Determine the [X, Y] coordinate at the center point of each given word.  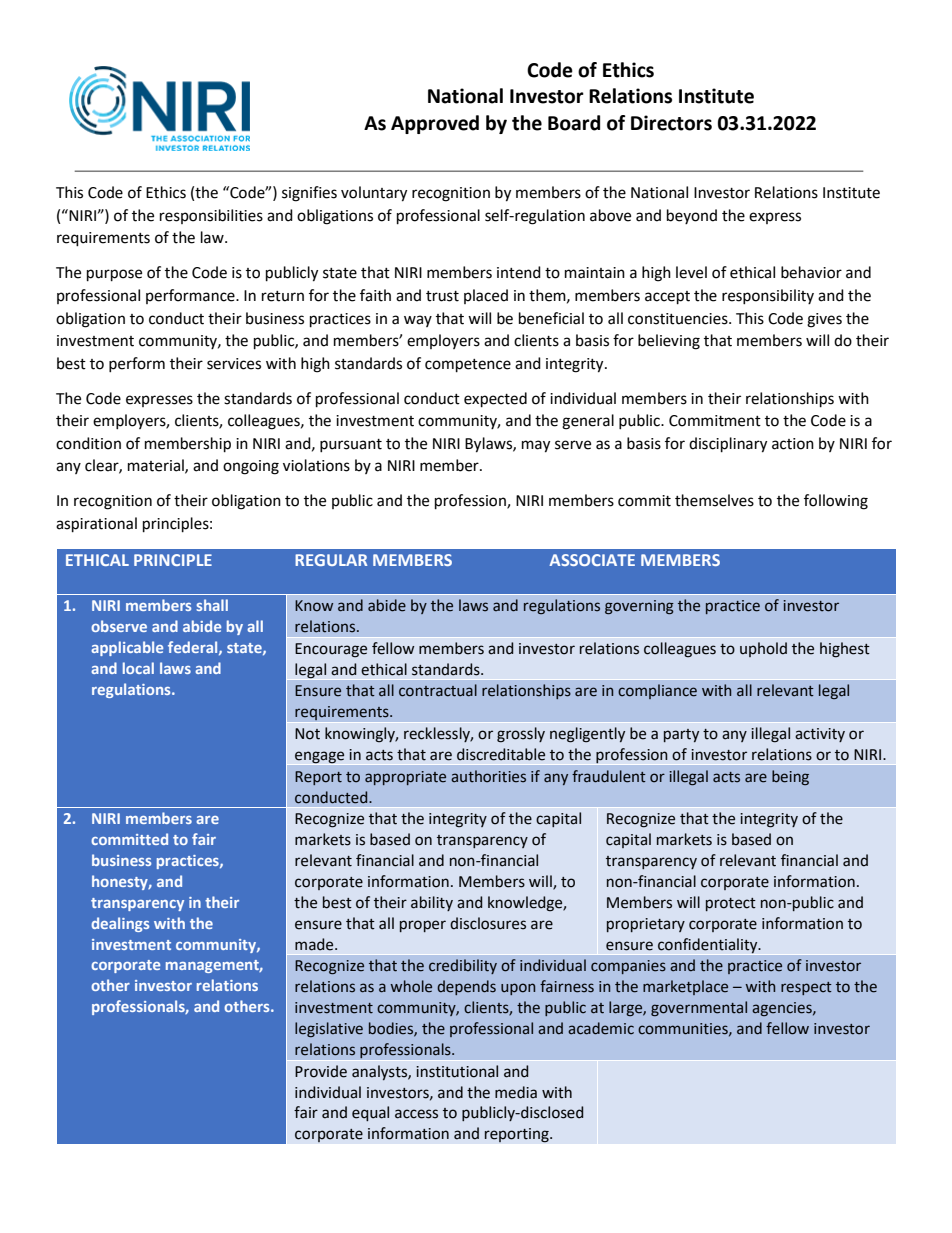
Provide [321, 1071]
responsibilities [211, 216]
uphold [763, 649]
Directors [671, 123]
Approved [435, 124]
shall [212, 605]
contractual [438, 690]
